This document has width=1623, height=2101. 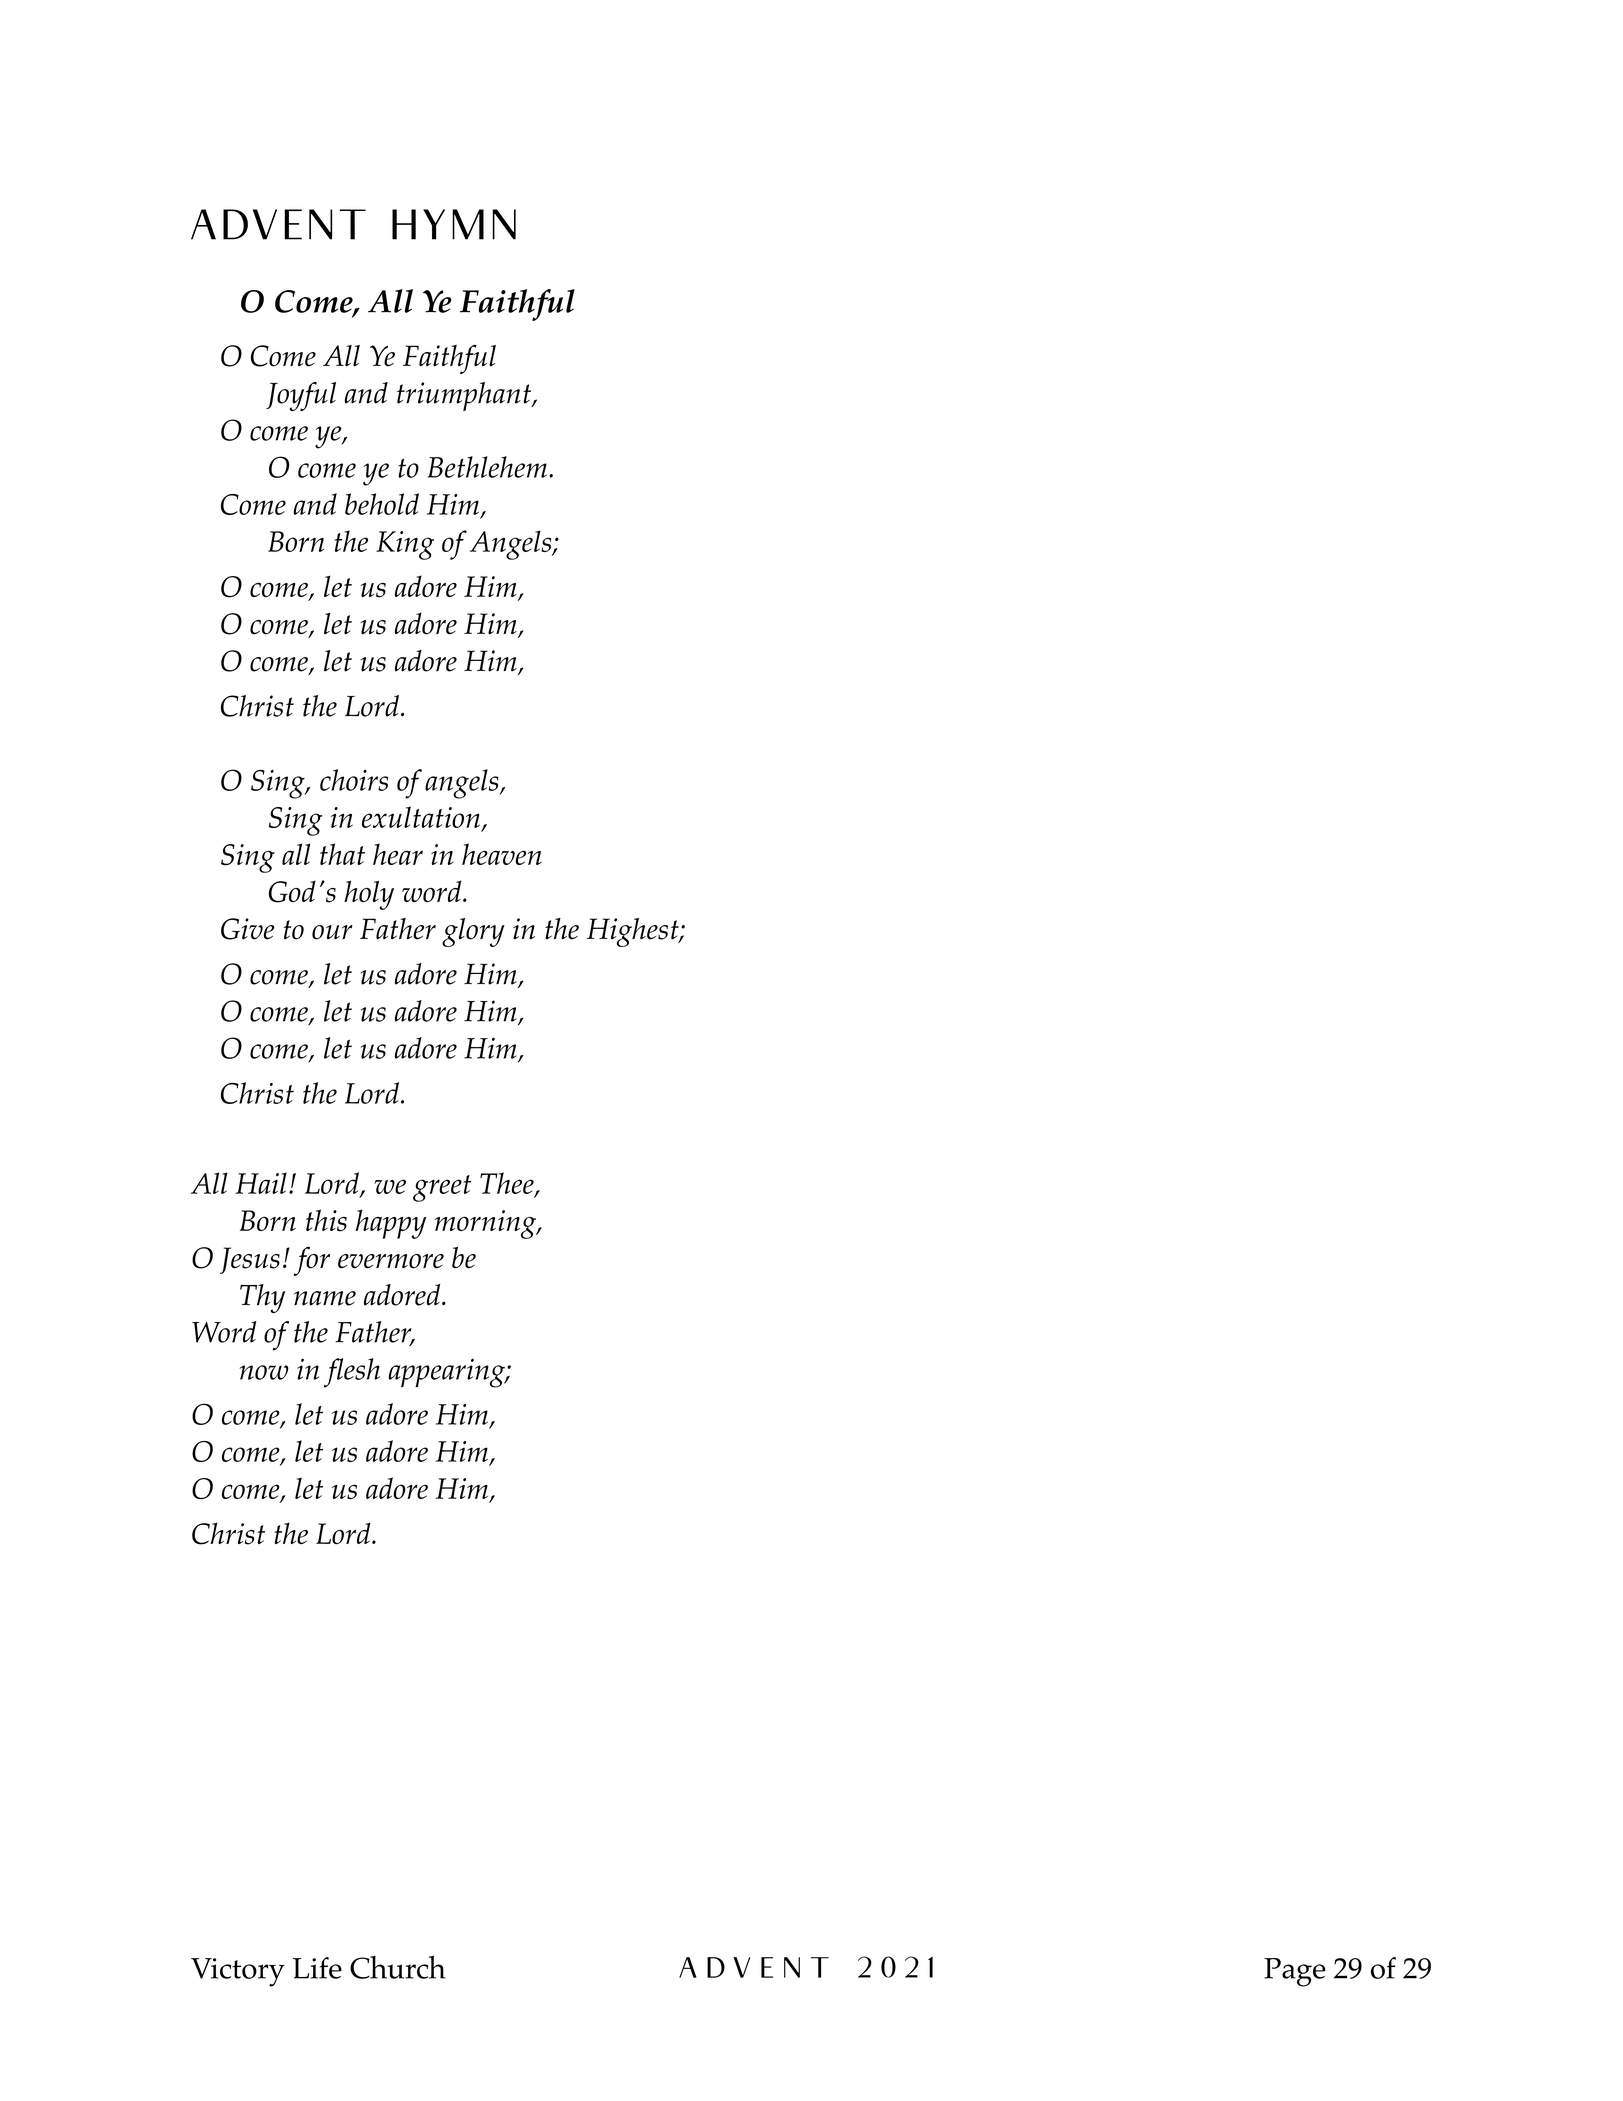 What do you see at coordinates (634, 932) in the document?
I see `Highest` at bounding box center [634, 932].
